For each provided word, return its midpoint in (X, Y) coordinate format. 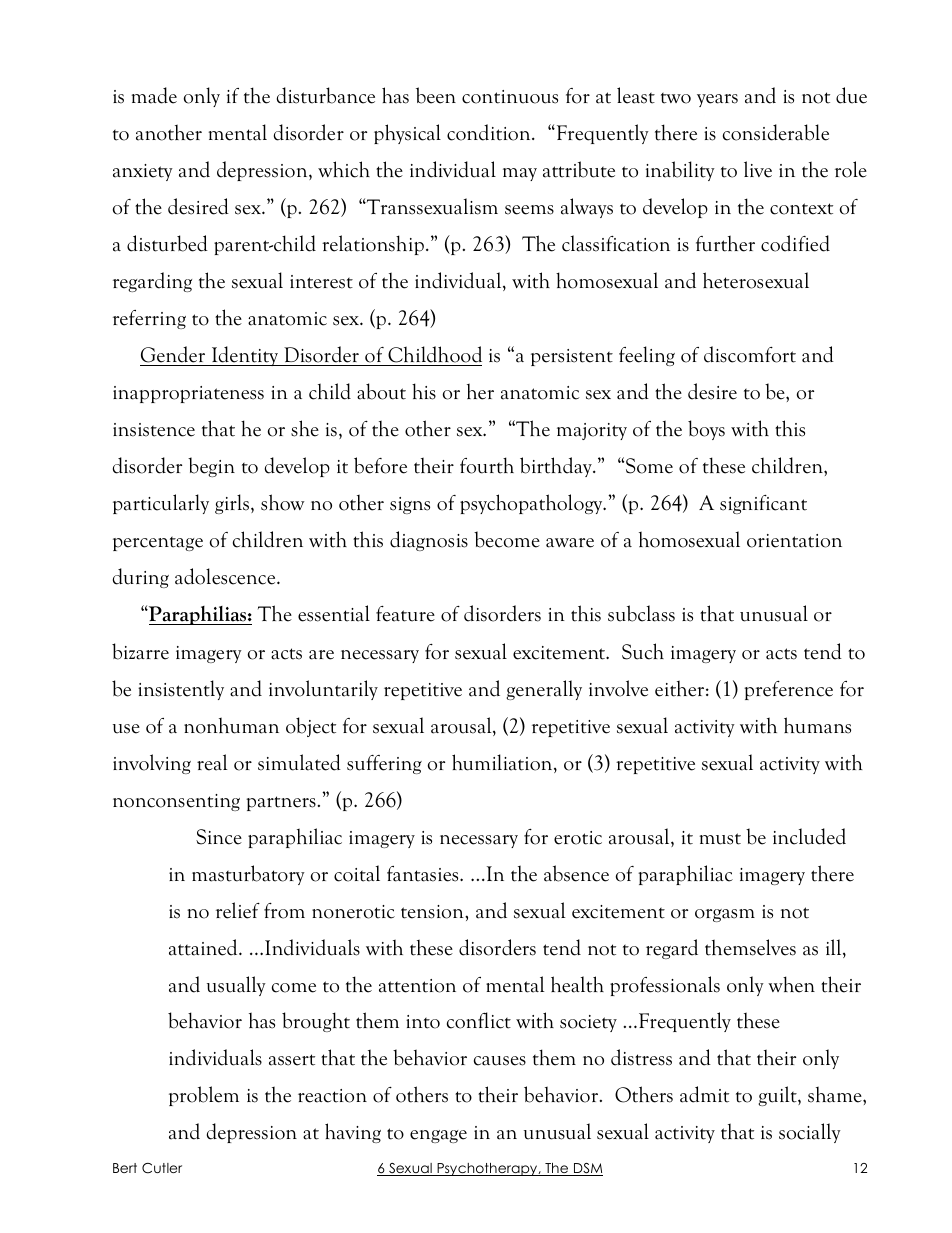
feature (405, 614)
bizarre (140, 651)
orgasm (725, 915)
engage (438, 1136)
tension (433, 912)
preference (788, 690)
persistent (572, 357)
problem (204, 1096)
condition (490, 132)
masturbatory (248, 875)
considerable (776, 132)
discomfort (750, 354)
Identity (245, 356)
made (154, 95)
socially (810, 1133)
